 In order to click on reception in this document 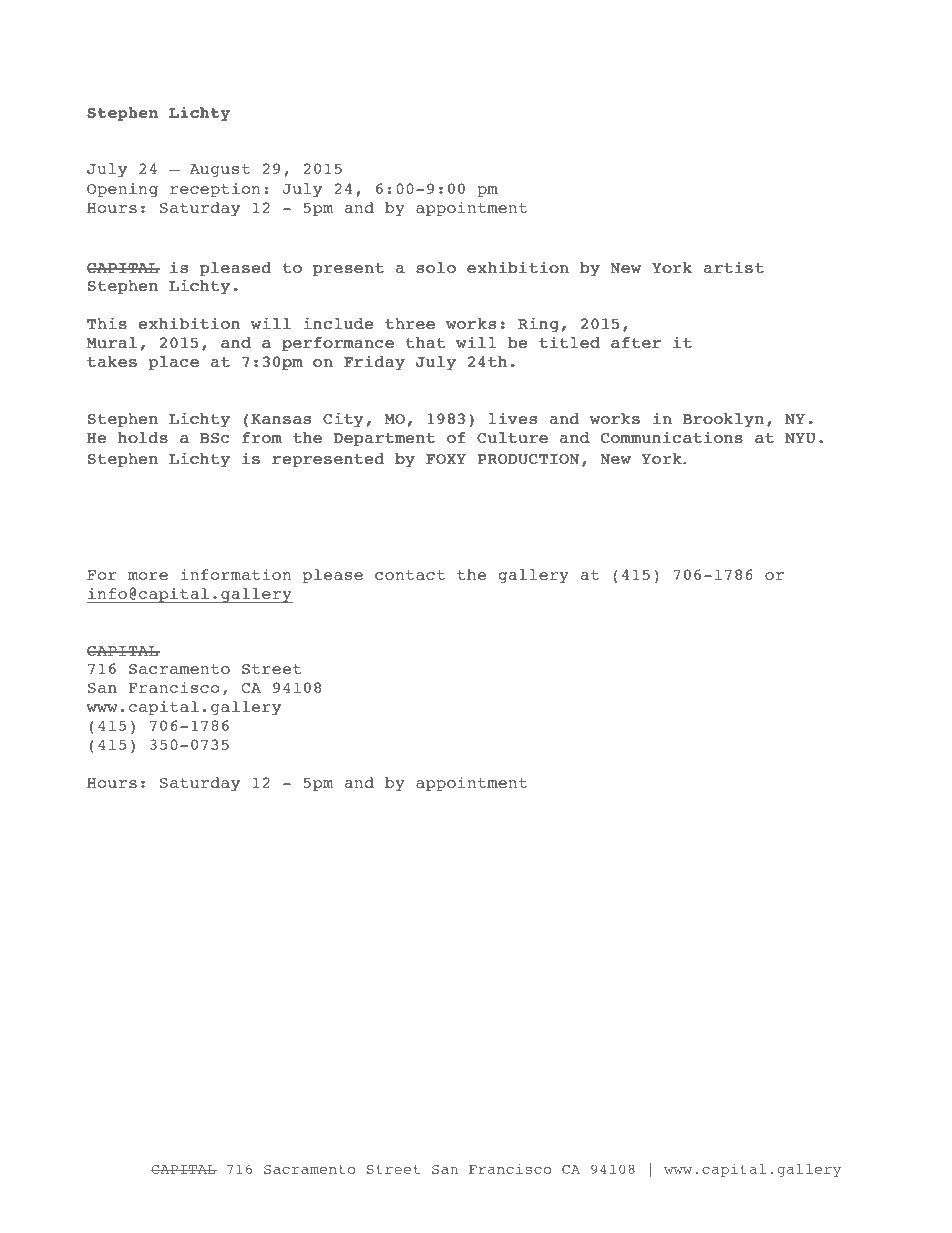, I will do `click(215, 190)`.
